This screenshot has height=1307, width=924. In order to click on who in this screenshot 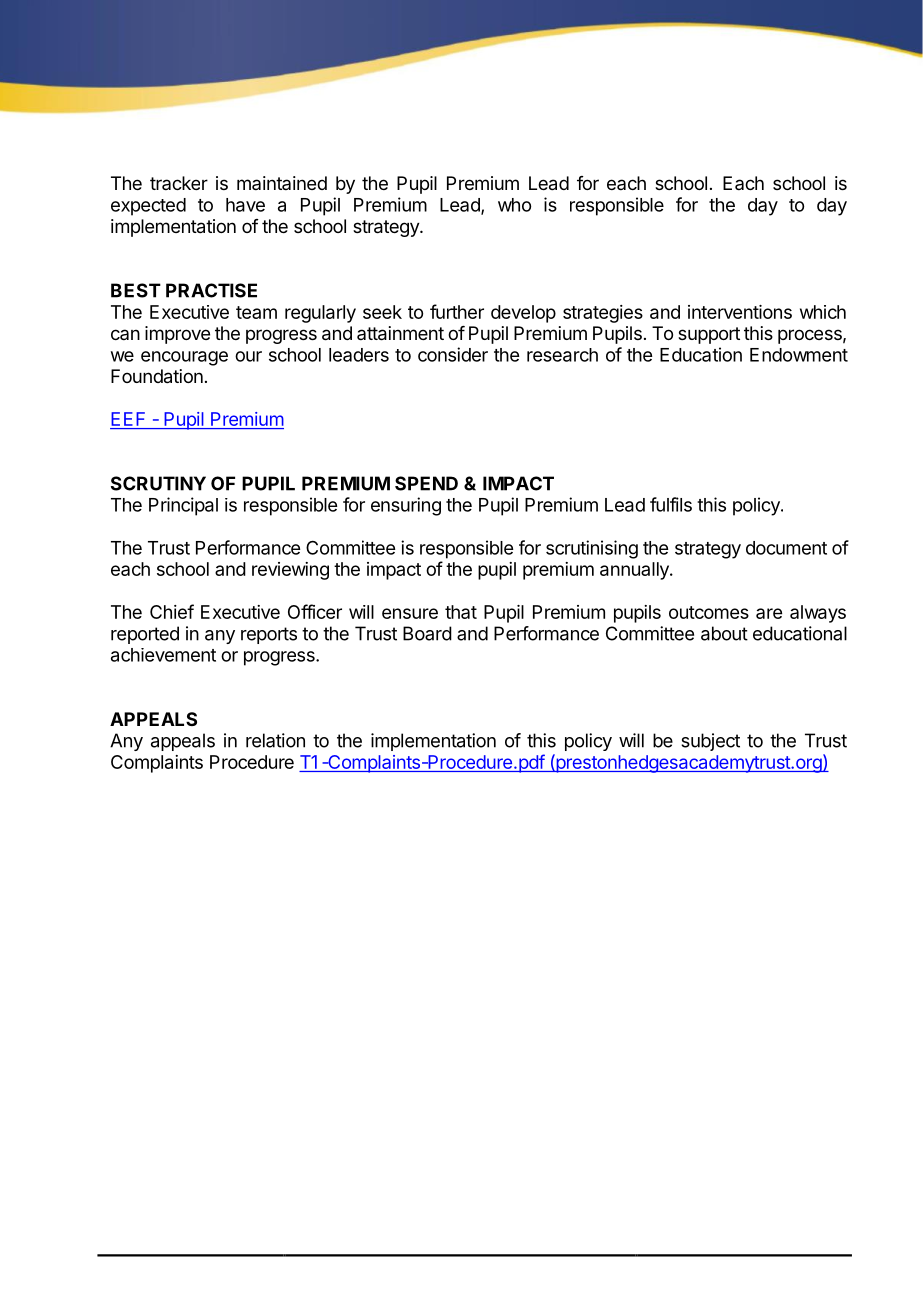, I will do `click(514, 205)`.
